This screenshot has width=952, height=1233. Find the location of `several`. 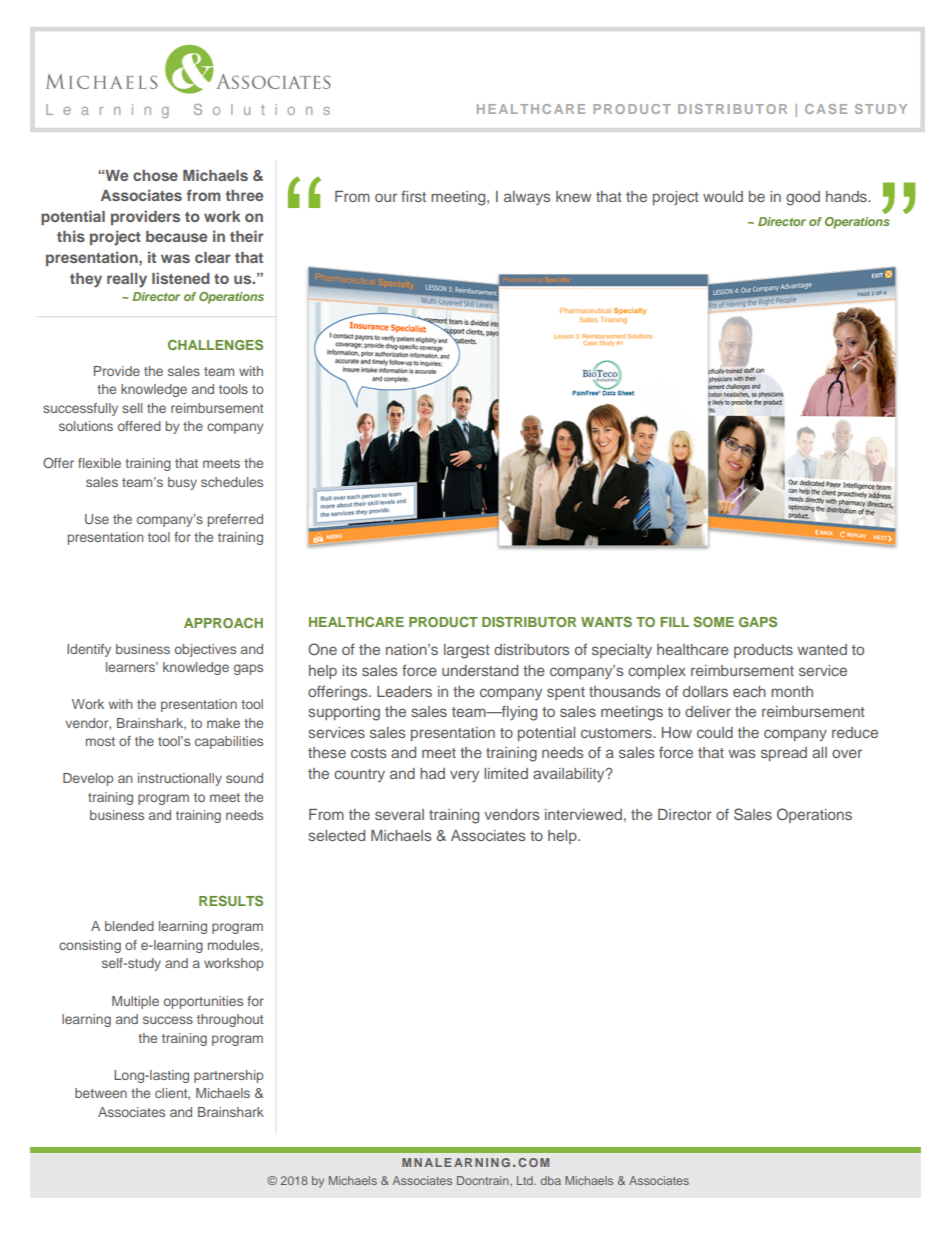

several is located at coordinates (399, 814).
